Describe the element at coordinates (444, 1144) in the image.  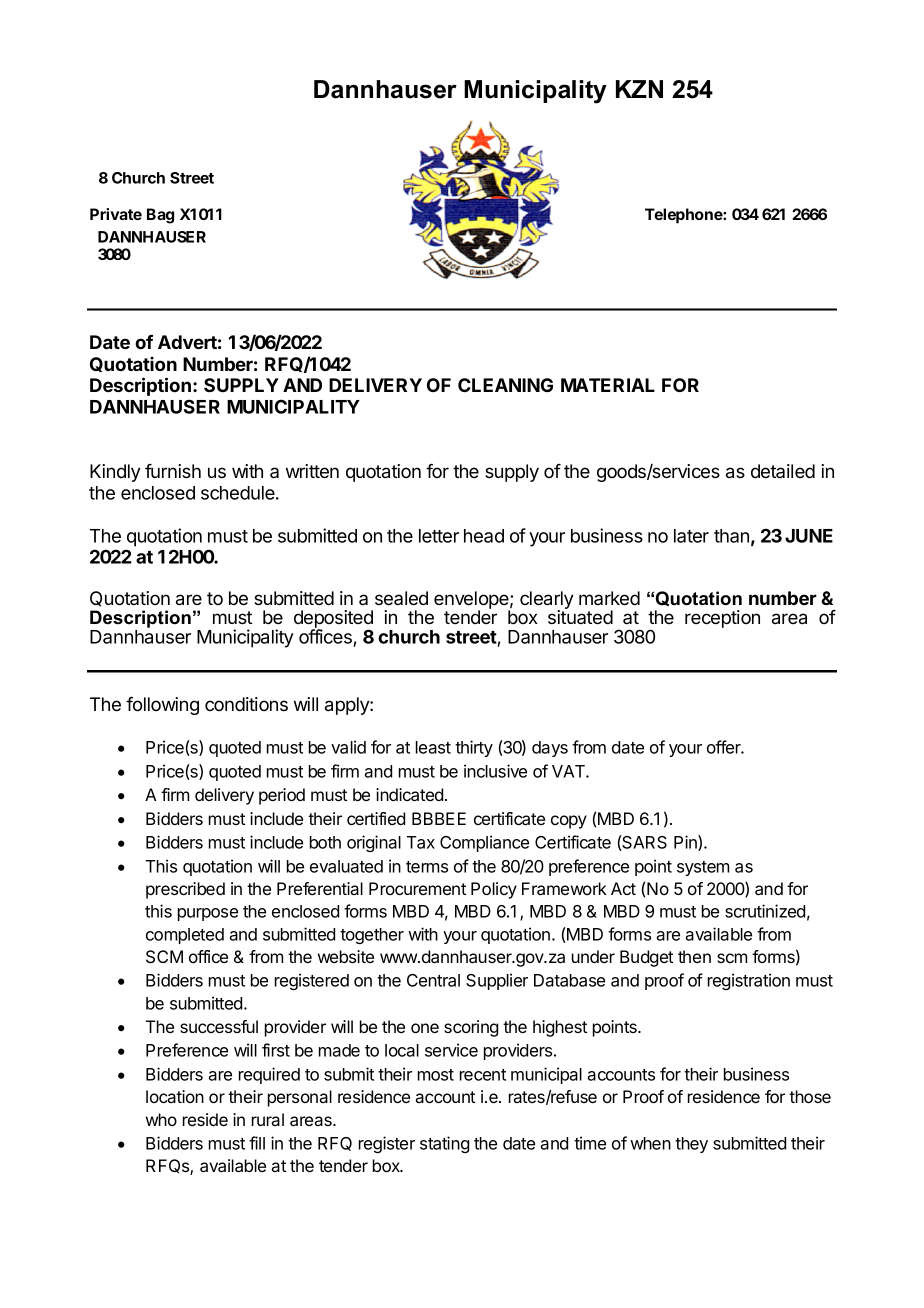
I see `stating` at that location.
